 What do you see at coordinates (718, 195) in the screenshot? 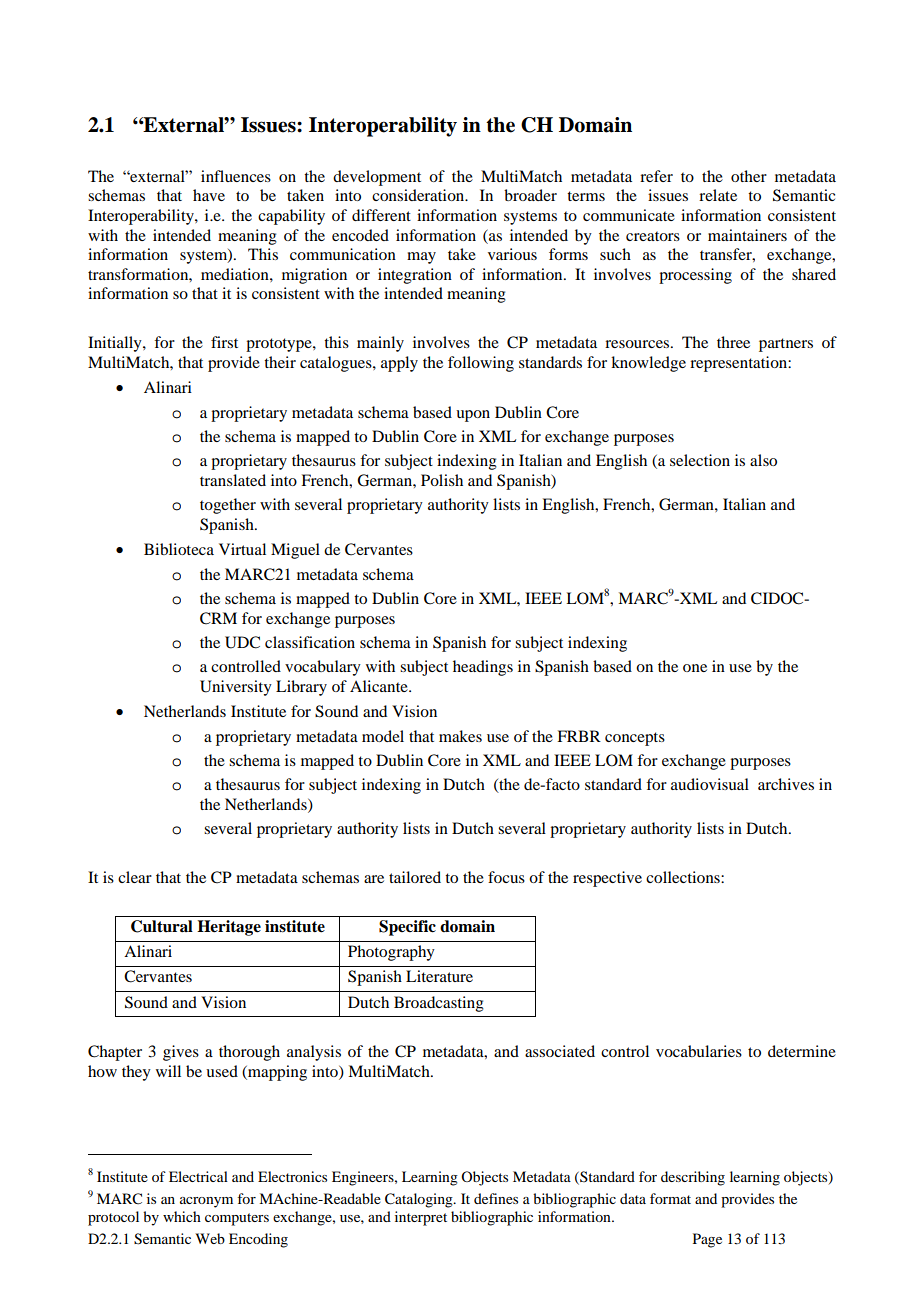
I see `relate` at bounding box center [718, 195].
